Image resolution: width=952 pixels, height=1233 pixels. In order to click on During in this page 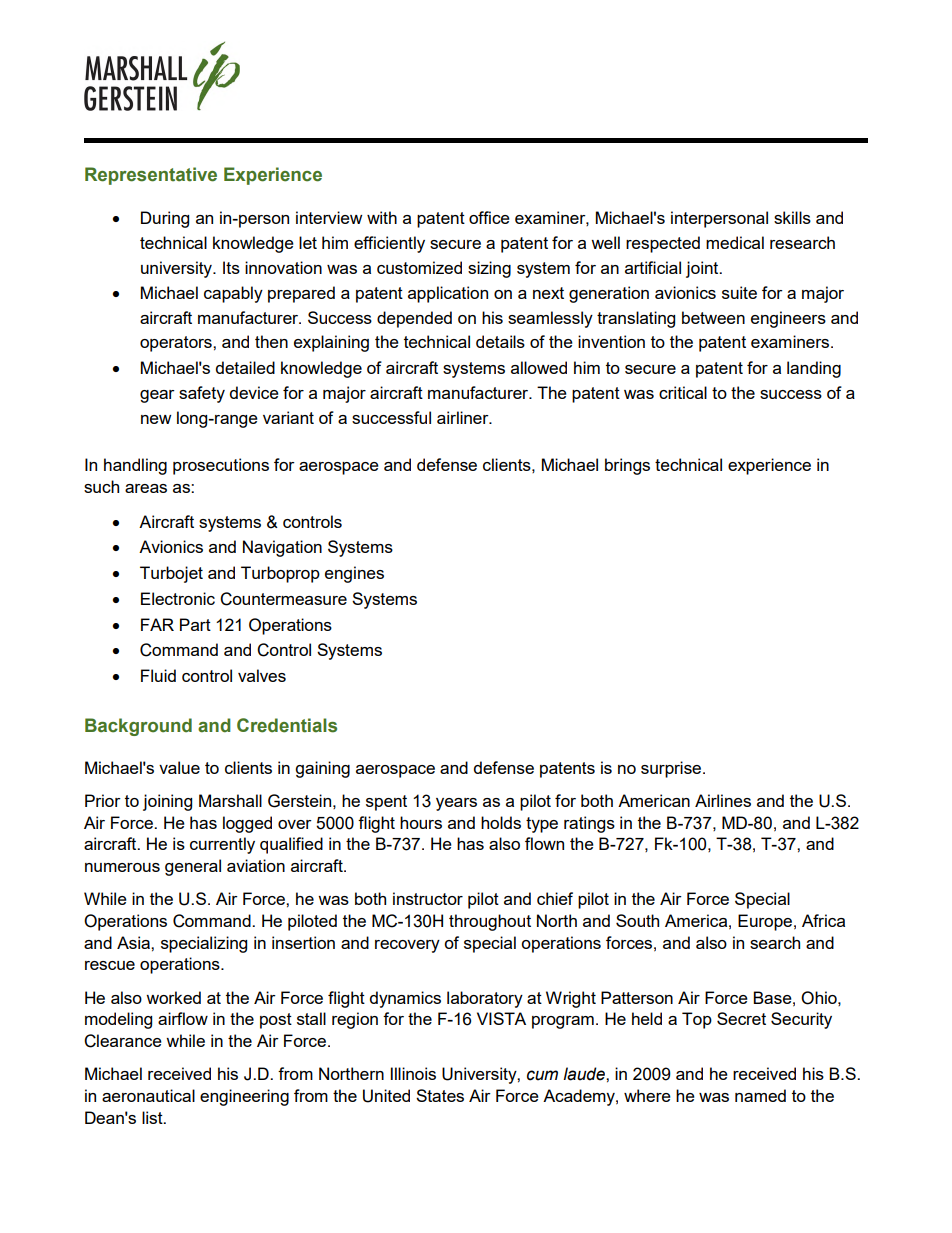, I will do `click(165, 219)`.
